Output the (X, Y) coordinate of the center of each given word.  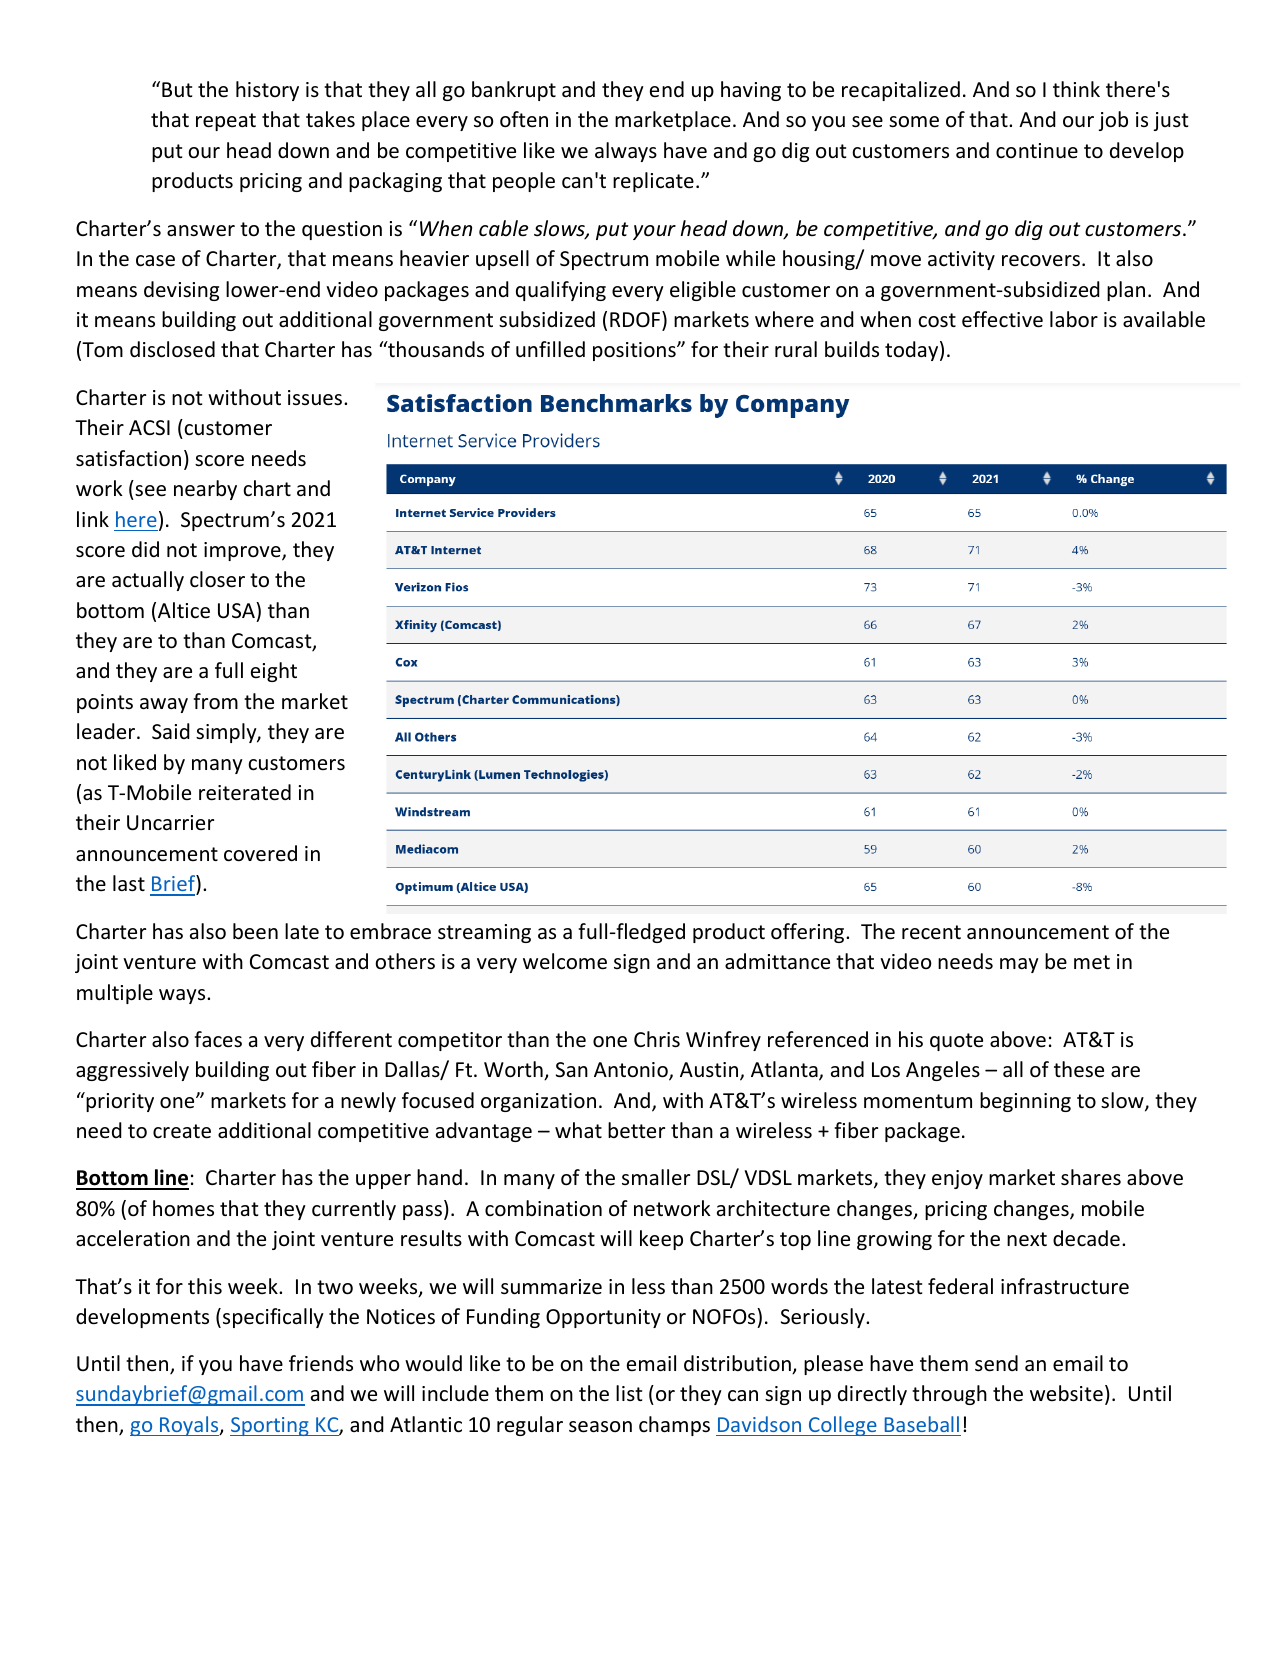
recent (931, 932)
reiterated (245, 792)
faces (218, 1039)
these (1079, 1069)
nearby (205, 490)
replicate (653, 182)
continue (1037, 150)
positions (635, 351)
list (629, 1393)
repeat (226, 122)
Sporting (270, 1426)
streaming (484, 933)
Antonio (632, 1071)
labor (1074, 319)
